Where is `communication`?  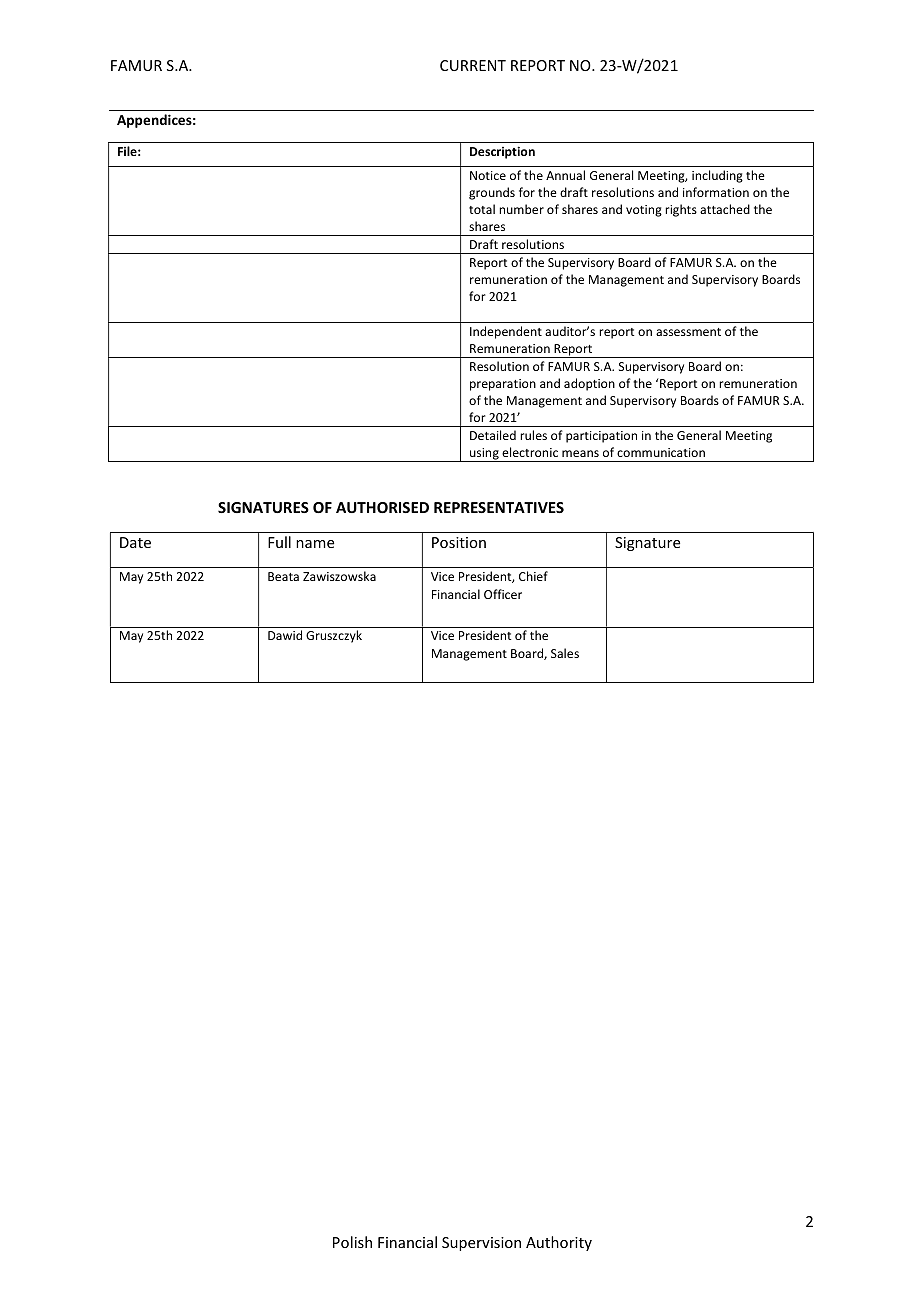 communication is located at coordinates (661, 452).
